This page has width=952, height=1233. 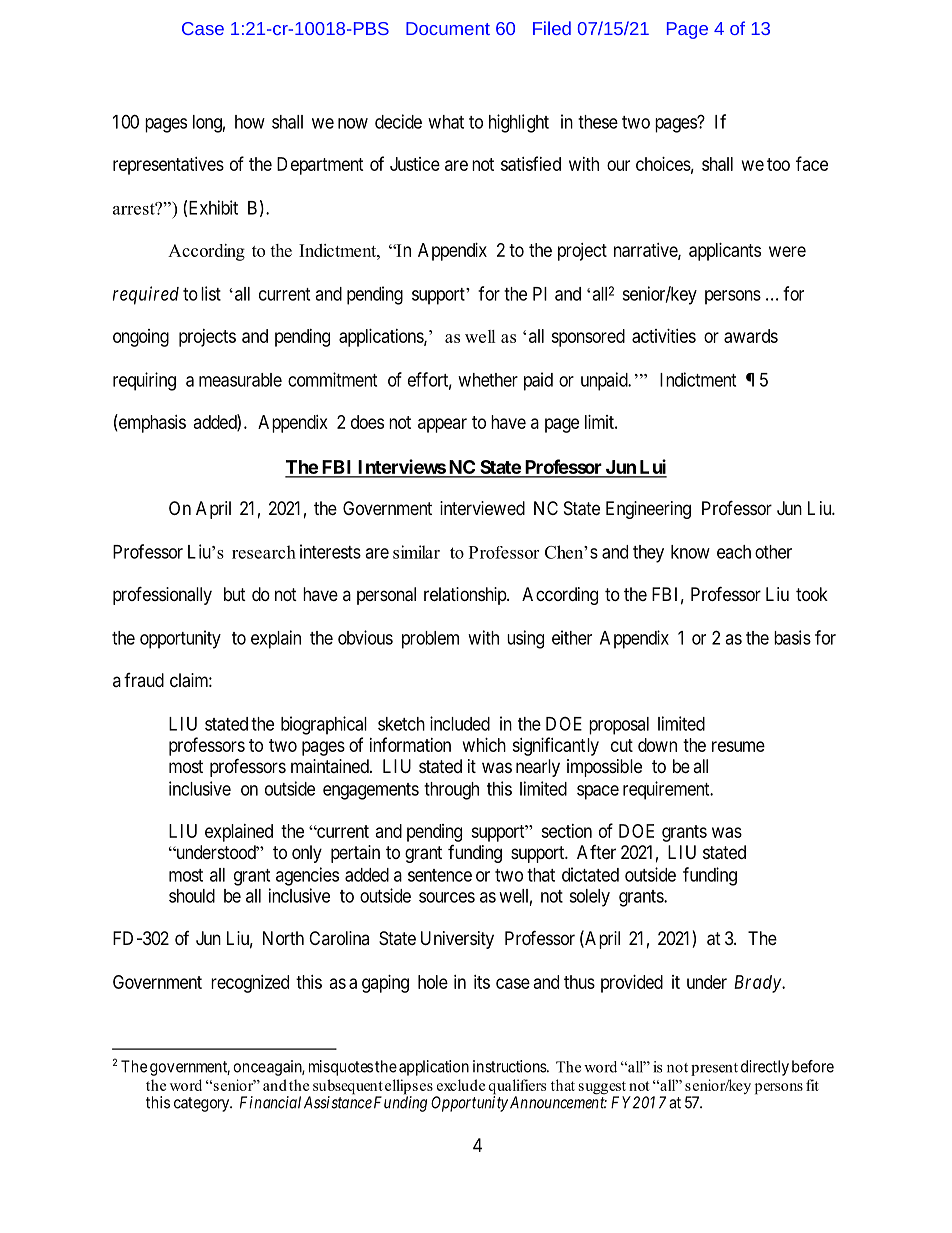 What do you see at coordinates (466, 596) in the page?
I see `relationship` at bounding box center [466, 596].
